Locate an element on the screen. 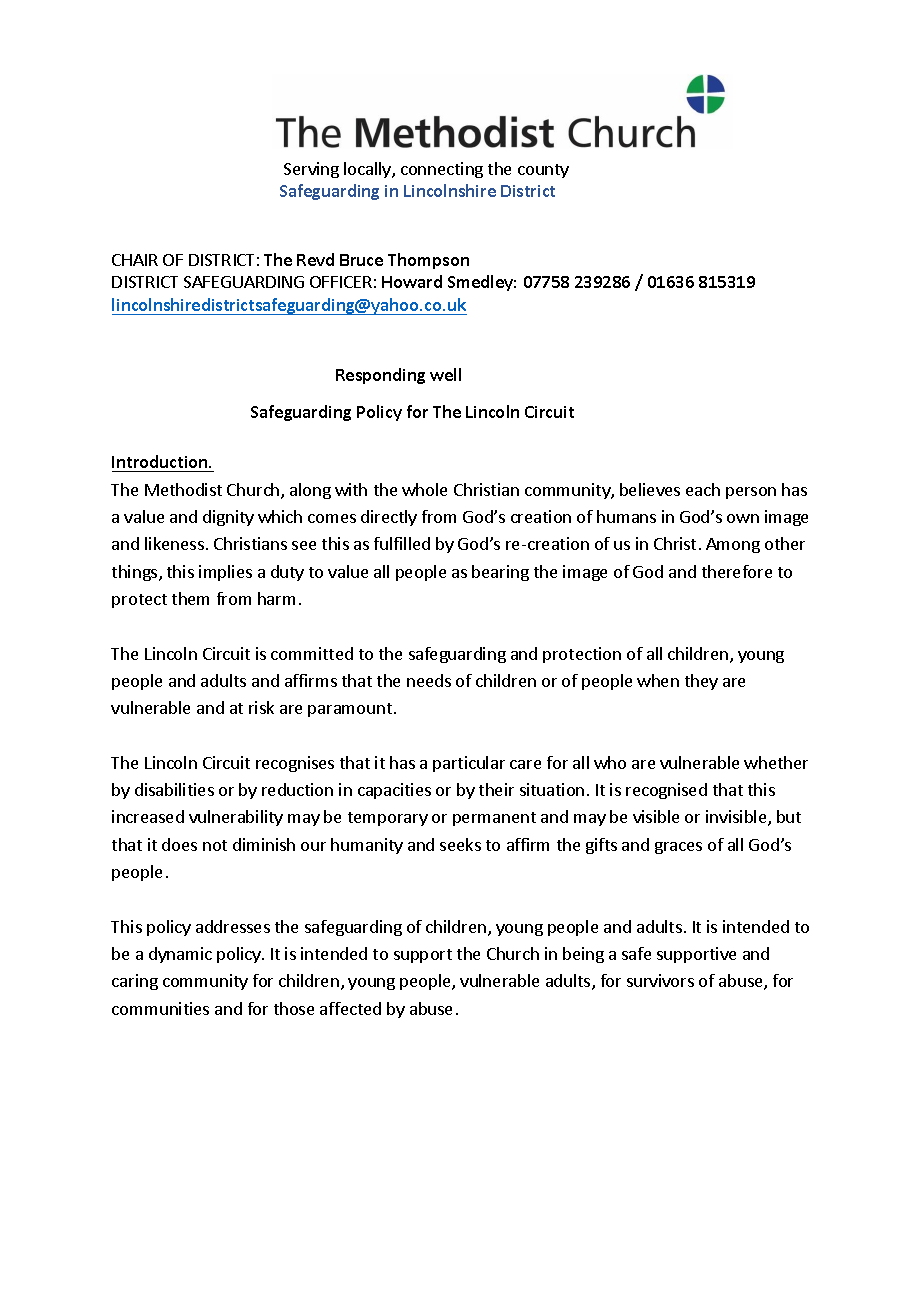 This screenshot has width=924, height=1308. them is located at coordinates (190, 598).
